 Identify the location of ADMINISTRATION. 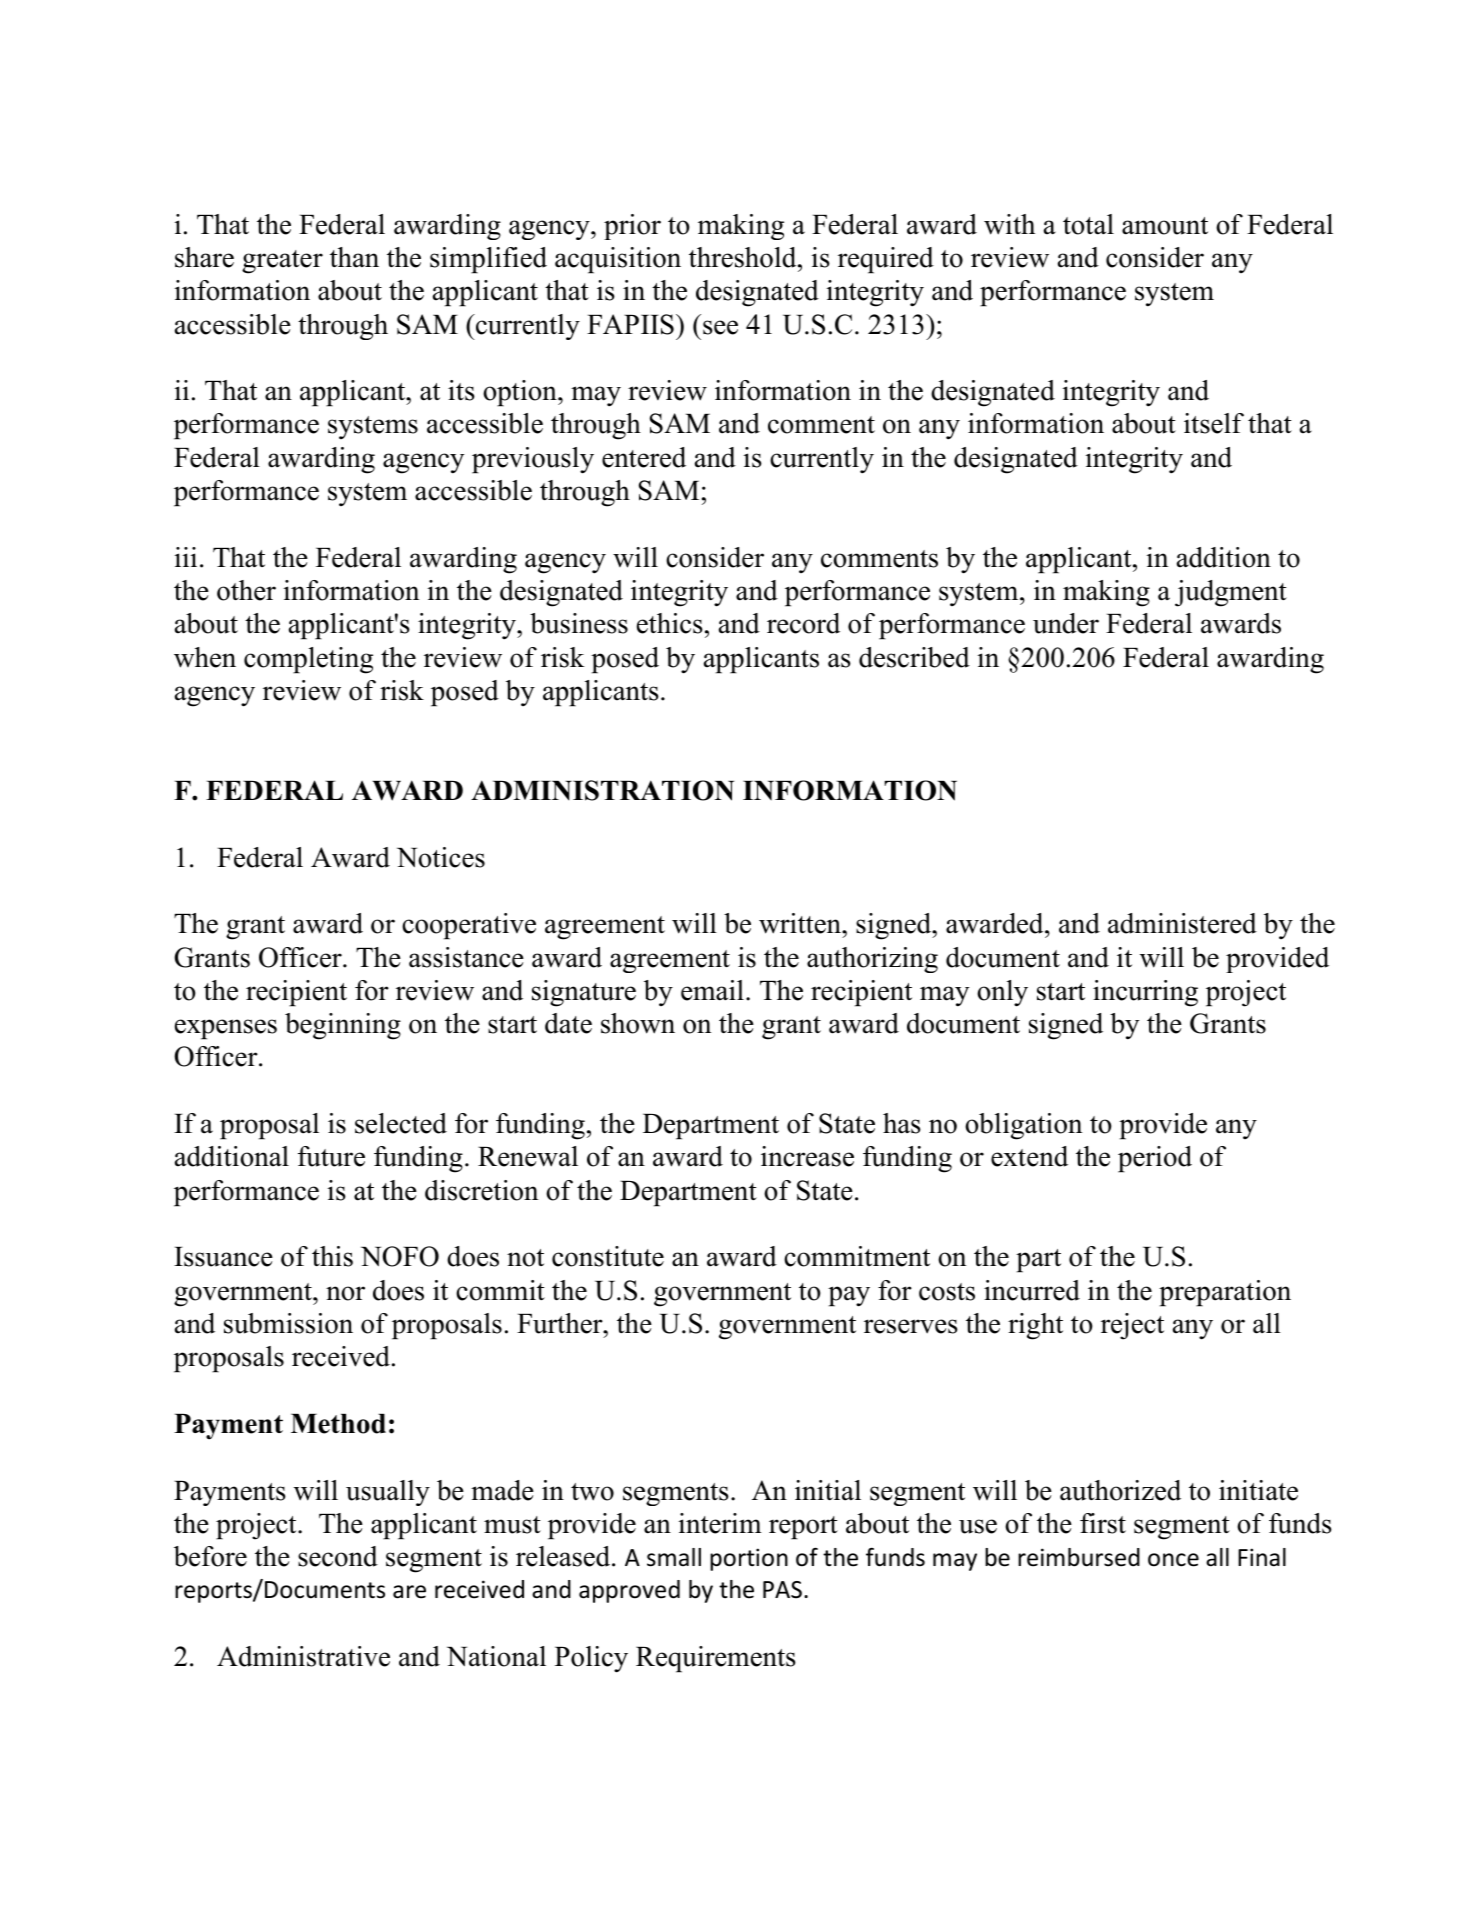
(602, 790).
